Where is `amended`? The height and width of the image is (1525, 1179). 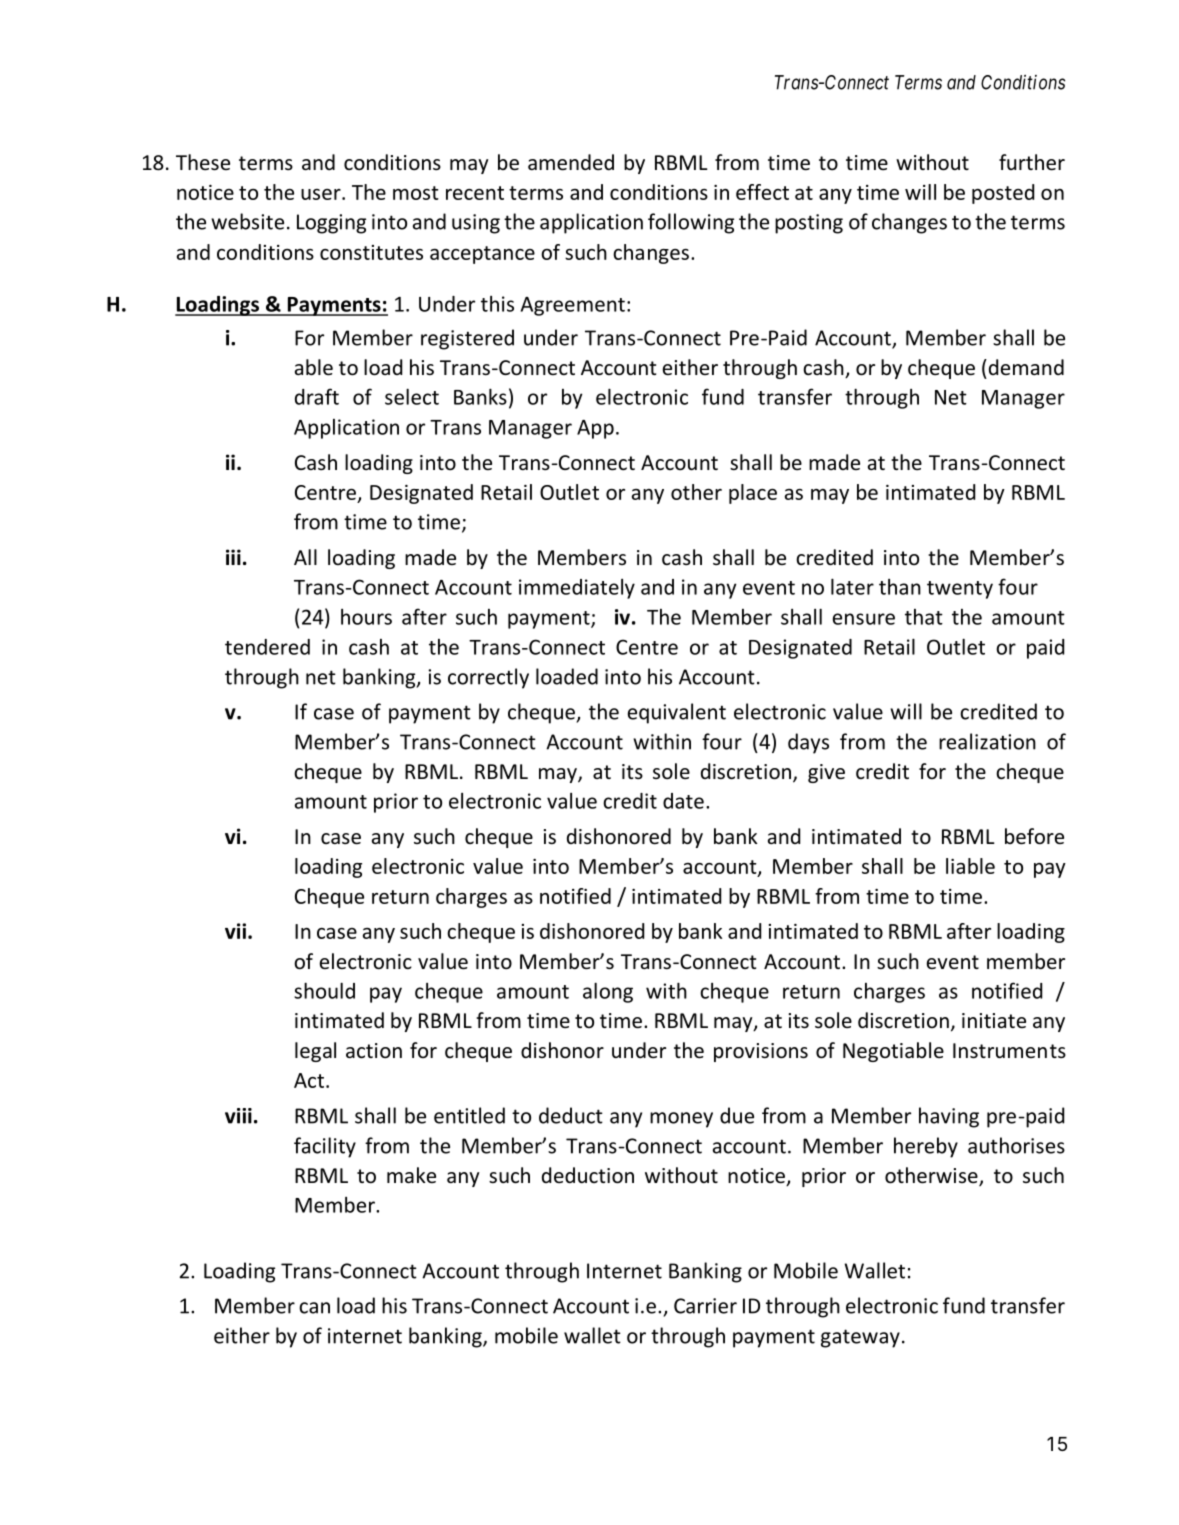
amended is located at coordinates (571, 162).
